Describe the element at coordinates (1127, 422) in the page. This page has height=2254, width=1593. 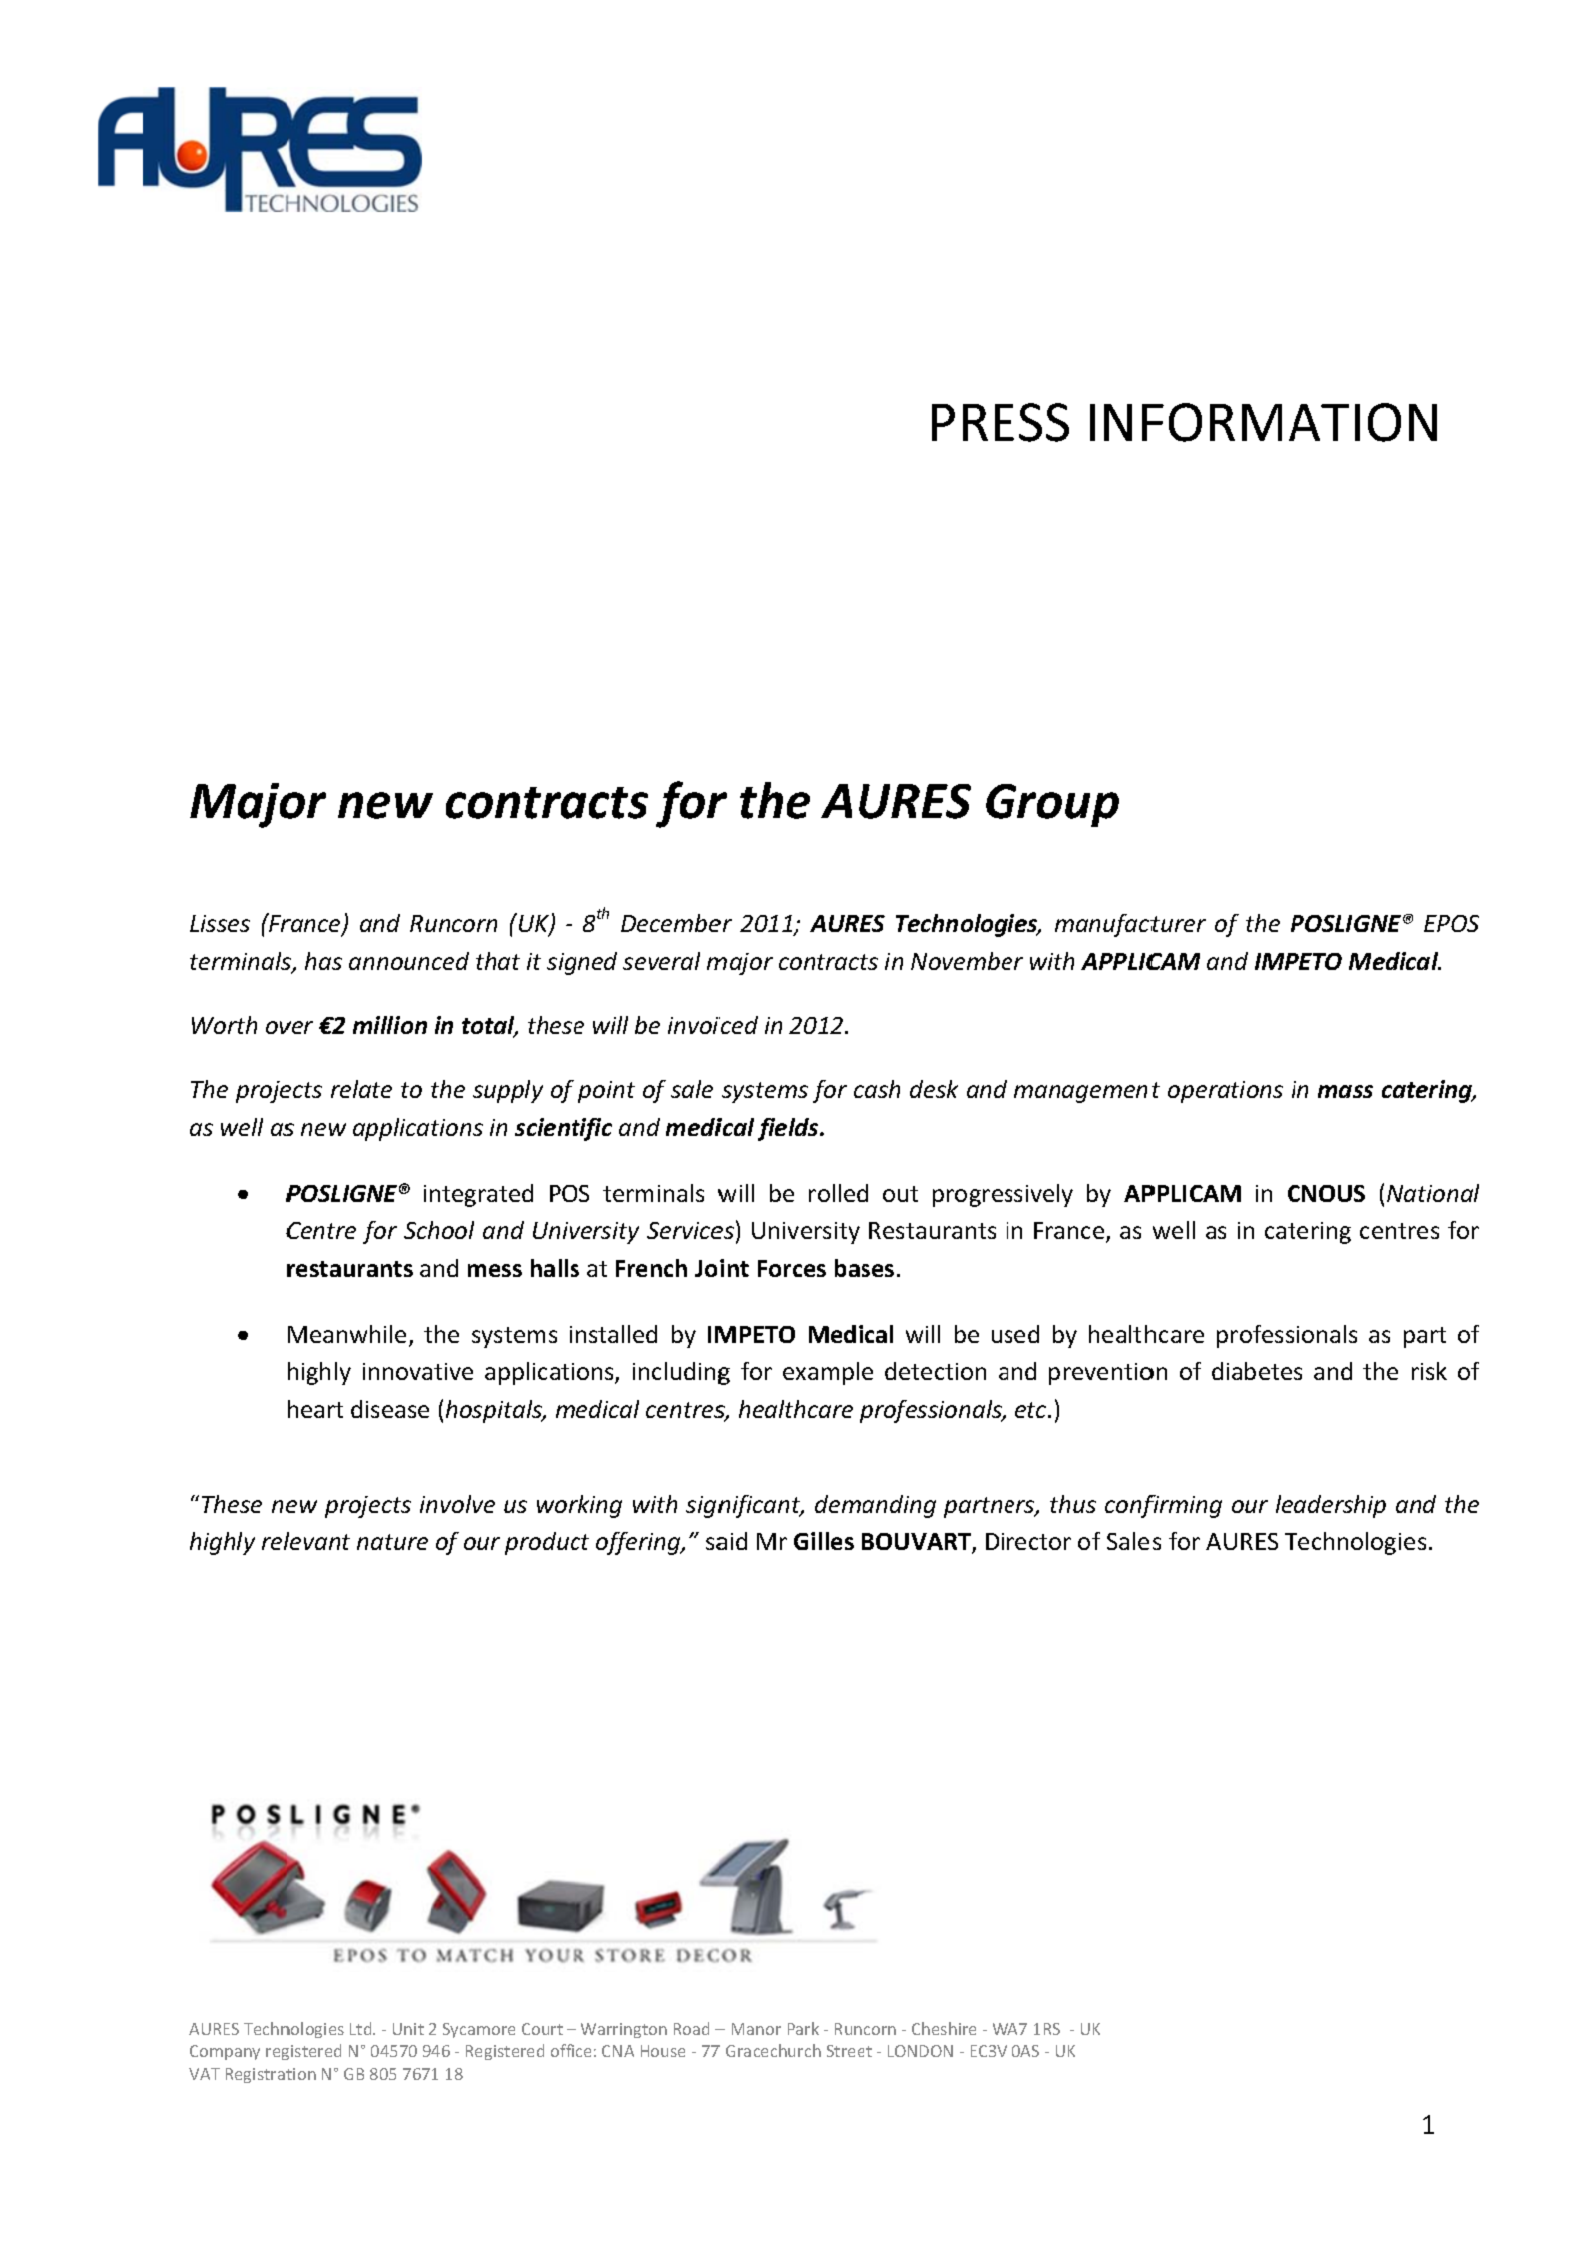
I see `INF` at that location.
